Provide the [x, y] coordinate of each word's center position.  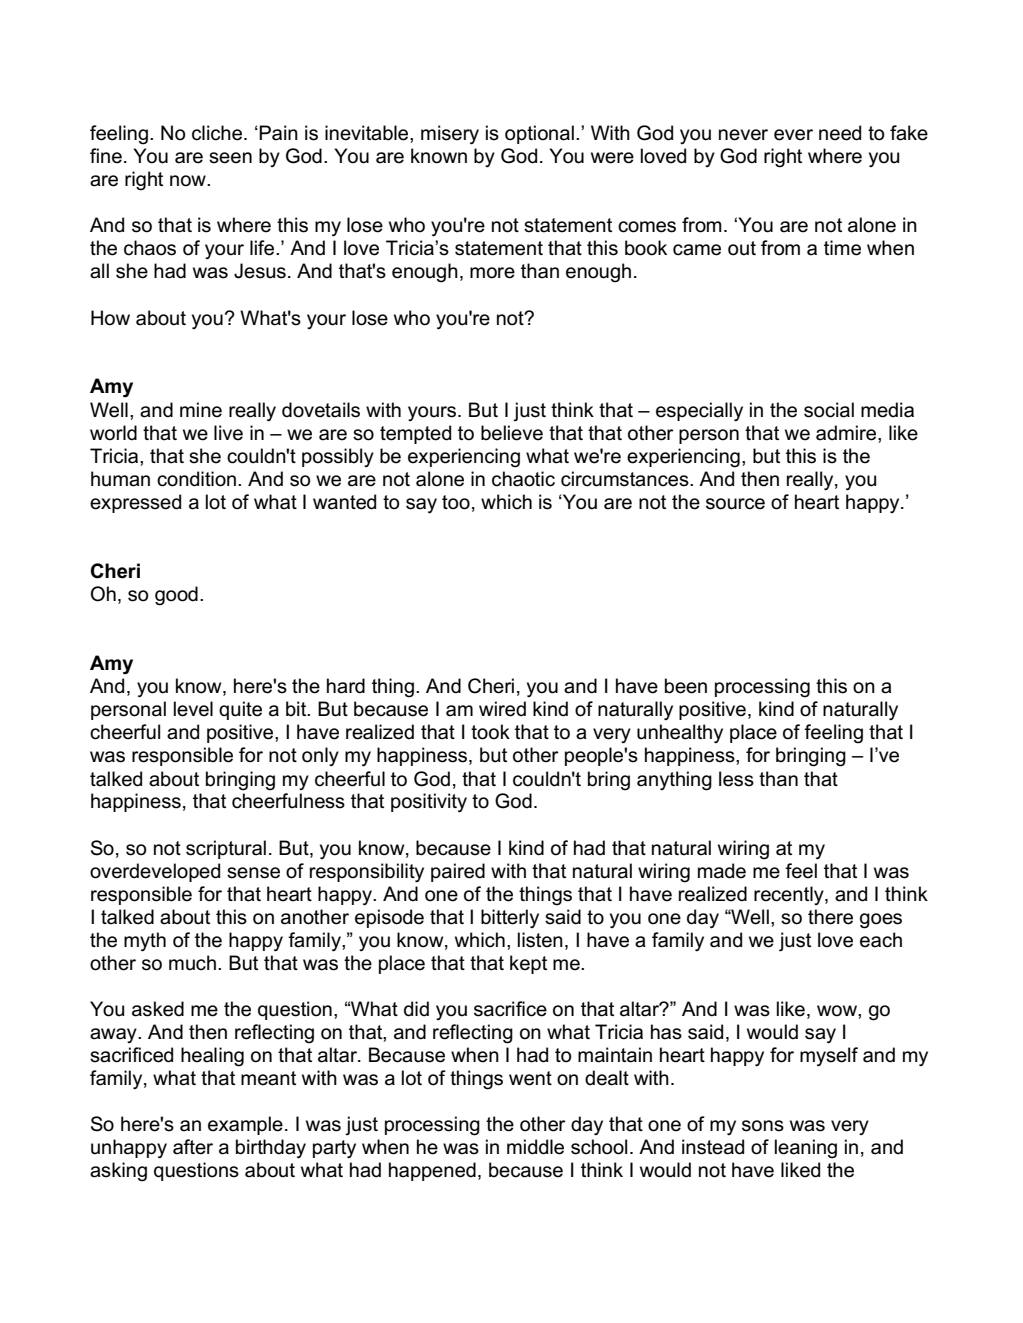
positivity [429, 803]
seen [230, 158]
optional [539, 134]
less [736, 779]
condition [196, 479]
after [193, 1147]
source [735, 504]
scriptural [226, 849]
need [840, 133]
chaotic [523, 479]
